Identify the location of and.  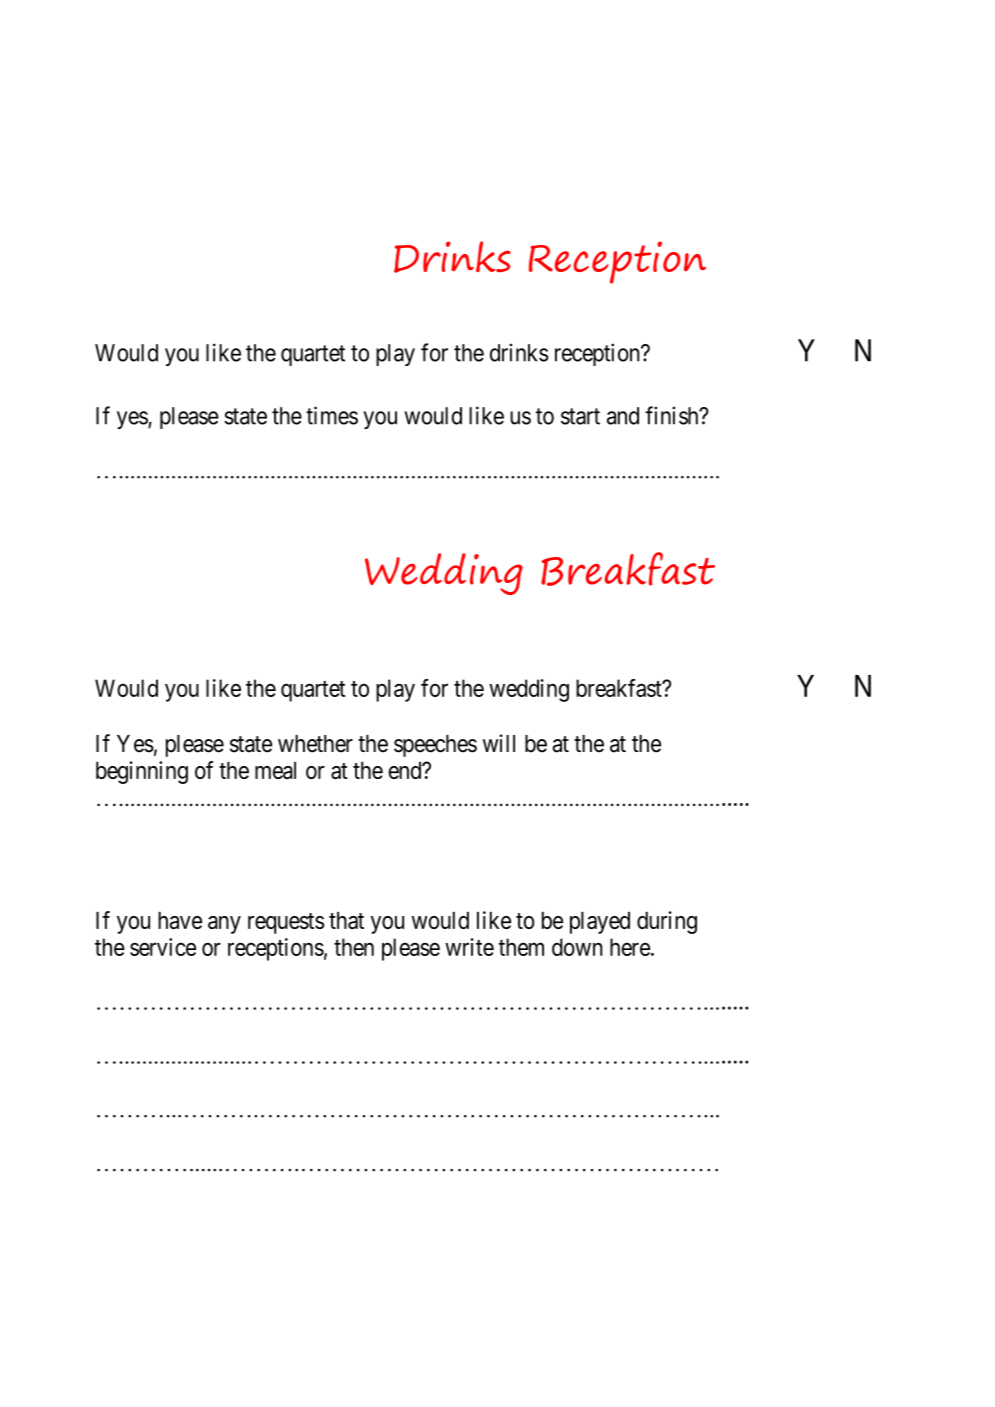
(623, 416).
